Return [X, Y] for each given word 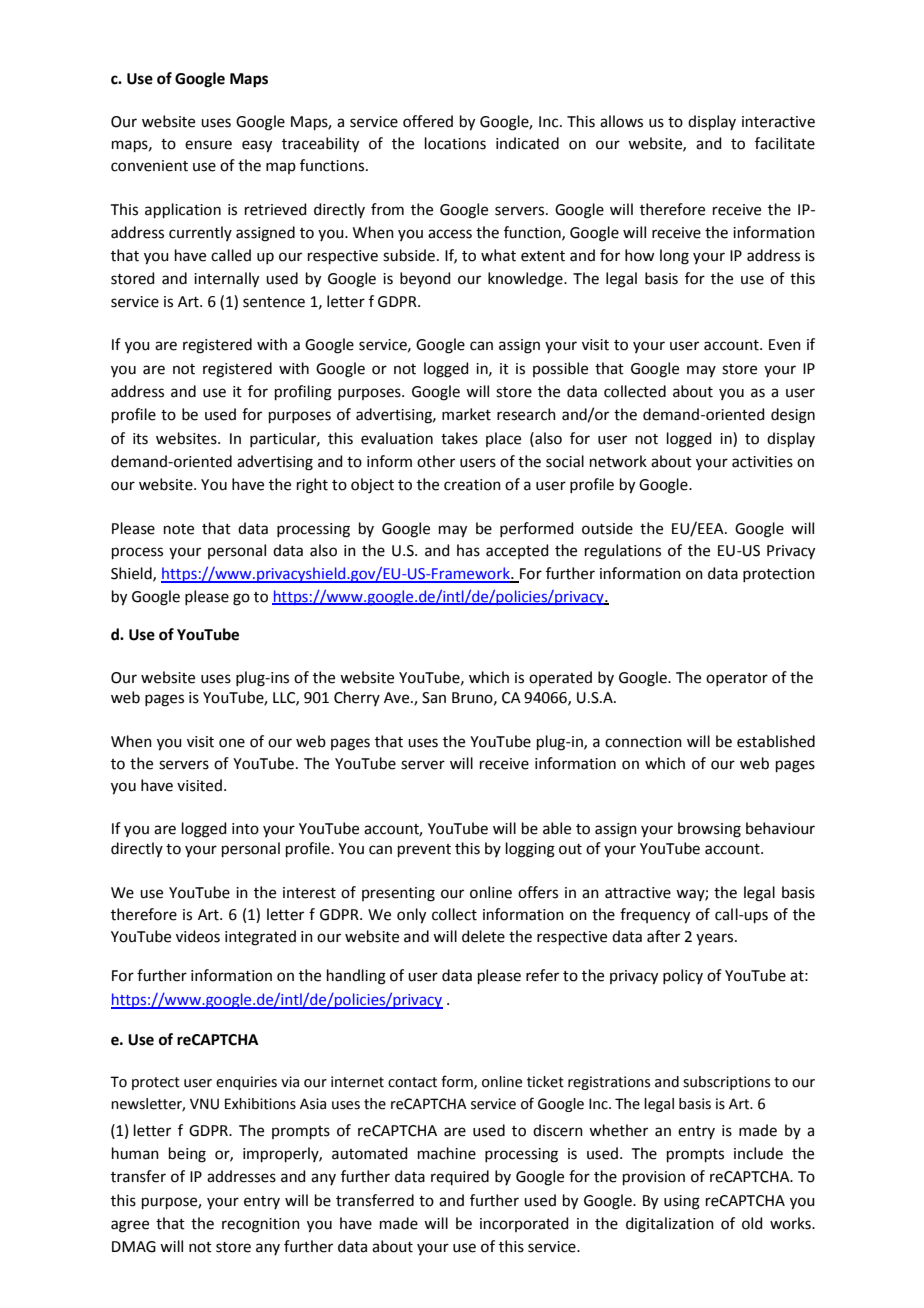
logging [530, 850]
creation [472, 485]
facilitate [785, 143]
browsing [709, 830]
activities [762, 462]
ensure [208, 145]
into [245, 829]
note [179, 529]
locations [455, 143]
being [187, 1155]
